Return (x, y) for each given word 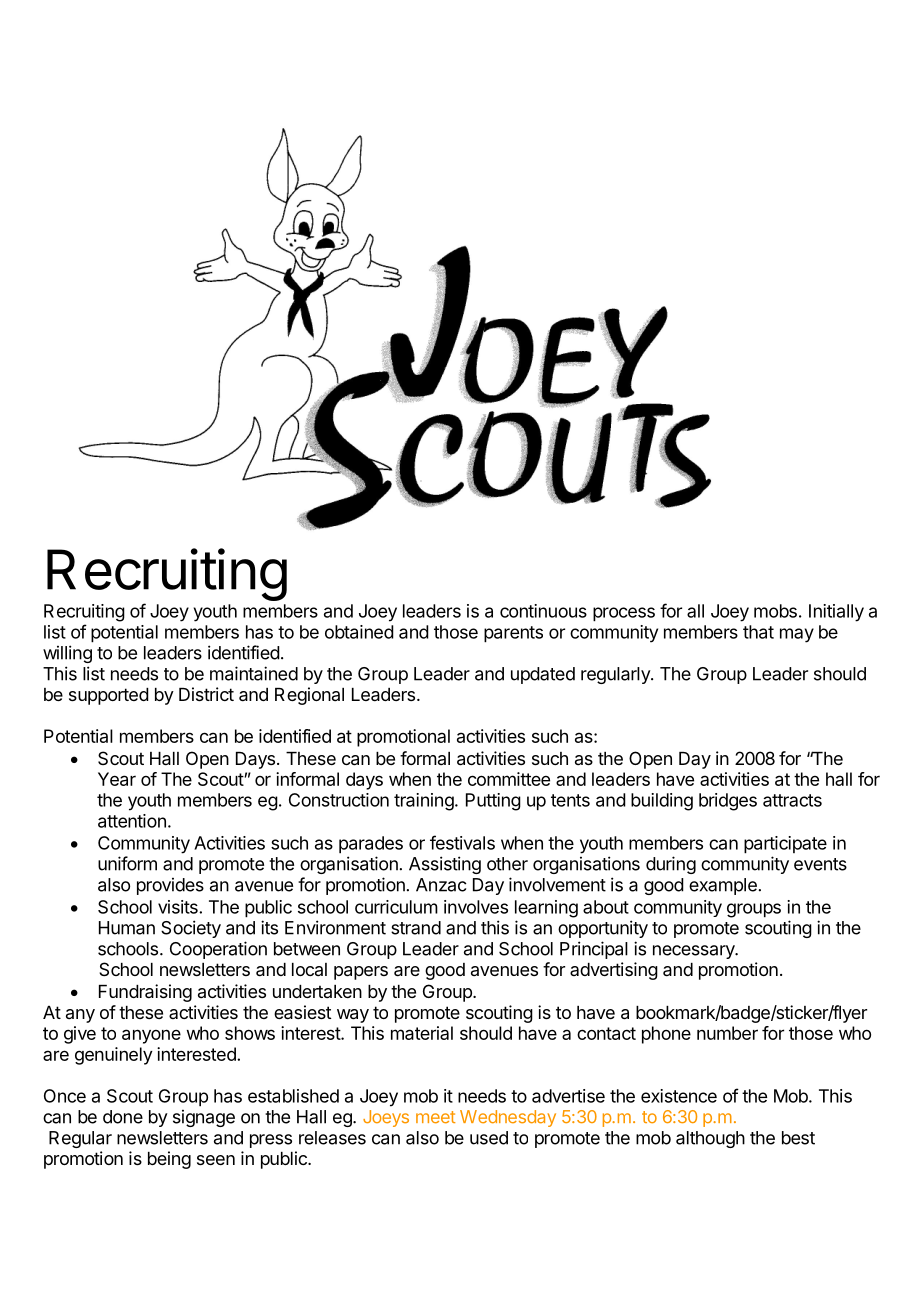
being (169, 1160)
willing (67, 654)
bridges (728, 802)
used (489, 1138)
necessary (694, 952)
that (758, 632)
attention (132, 821)
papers (361, 973)
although (710, 1139)
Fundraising (145, 993)
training (424, 802)
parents (513, 634)
